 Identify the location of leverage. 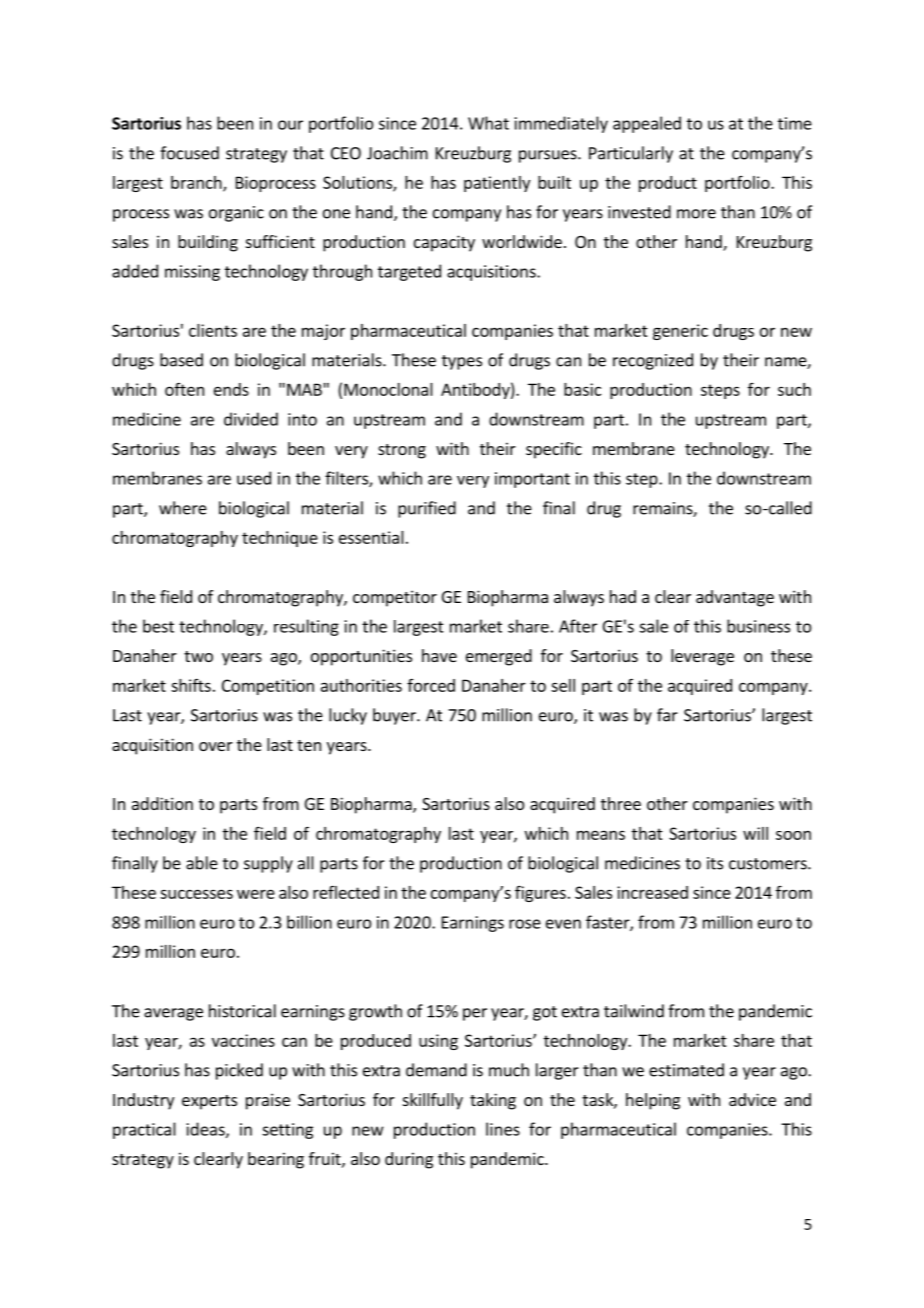
(702, 657).
